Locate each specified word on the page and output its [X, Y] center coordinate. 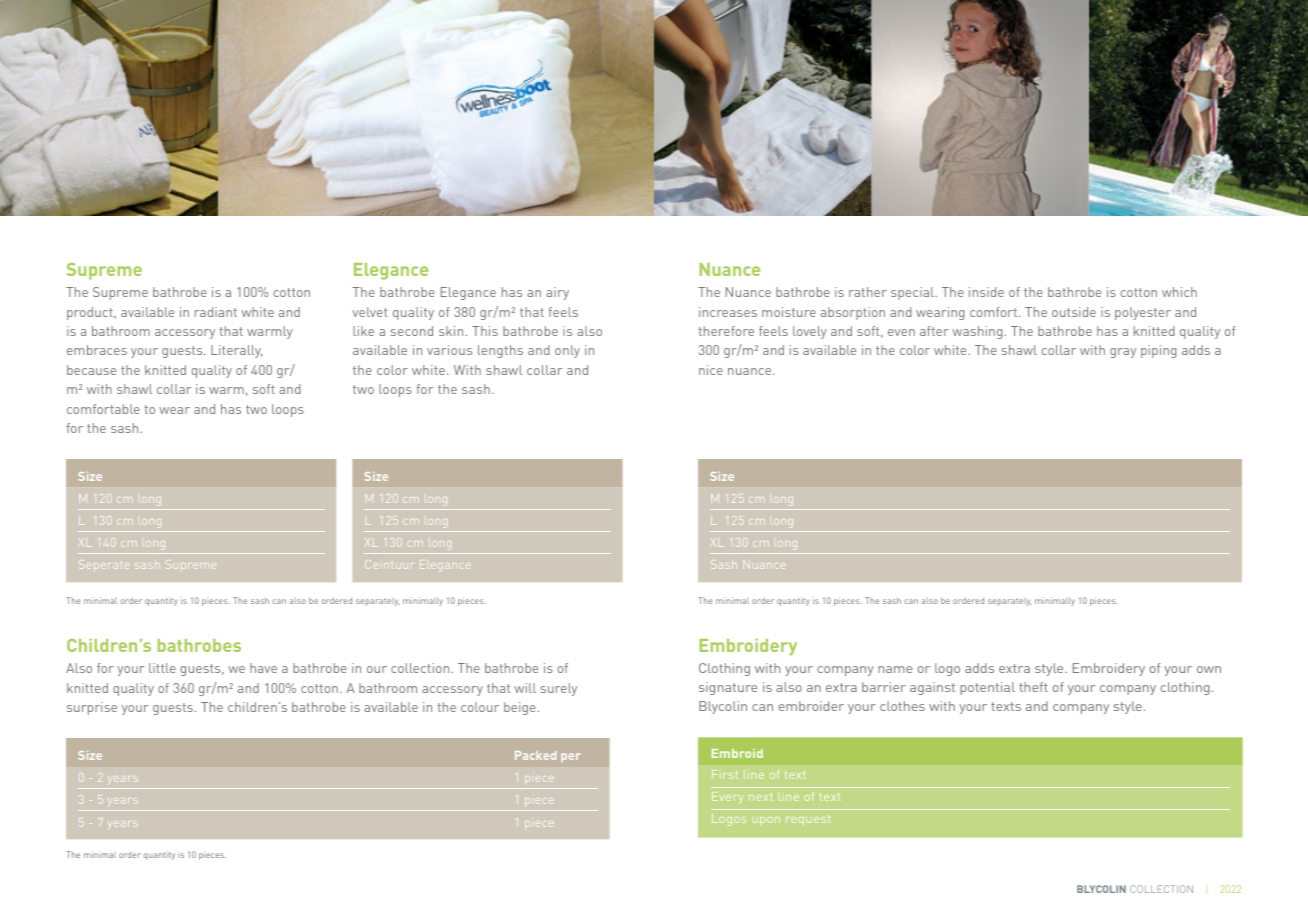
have [263, 668]
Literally [236, 351]
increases [728, 312]
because [91, 370]
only [567, 351]
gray [1123, 353]
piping [1158, 351]
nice [711, 370]
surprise [92, 708]
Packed [535, 755]
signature [728, 688]
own [1209, 669]
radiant [216, 312]
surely [559, 689]
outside [1074, 312]
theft [1033, 687]
